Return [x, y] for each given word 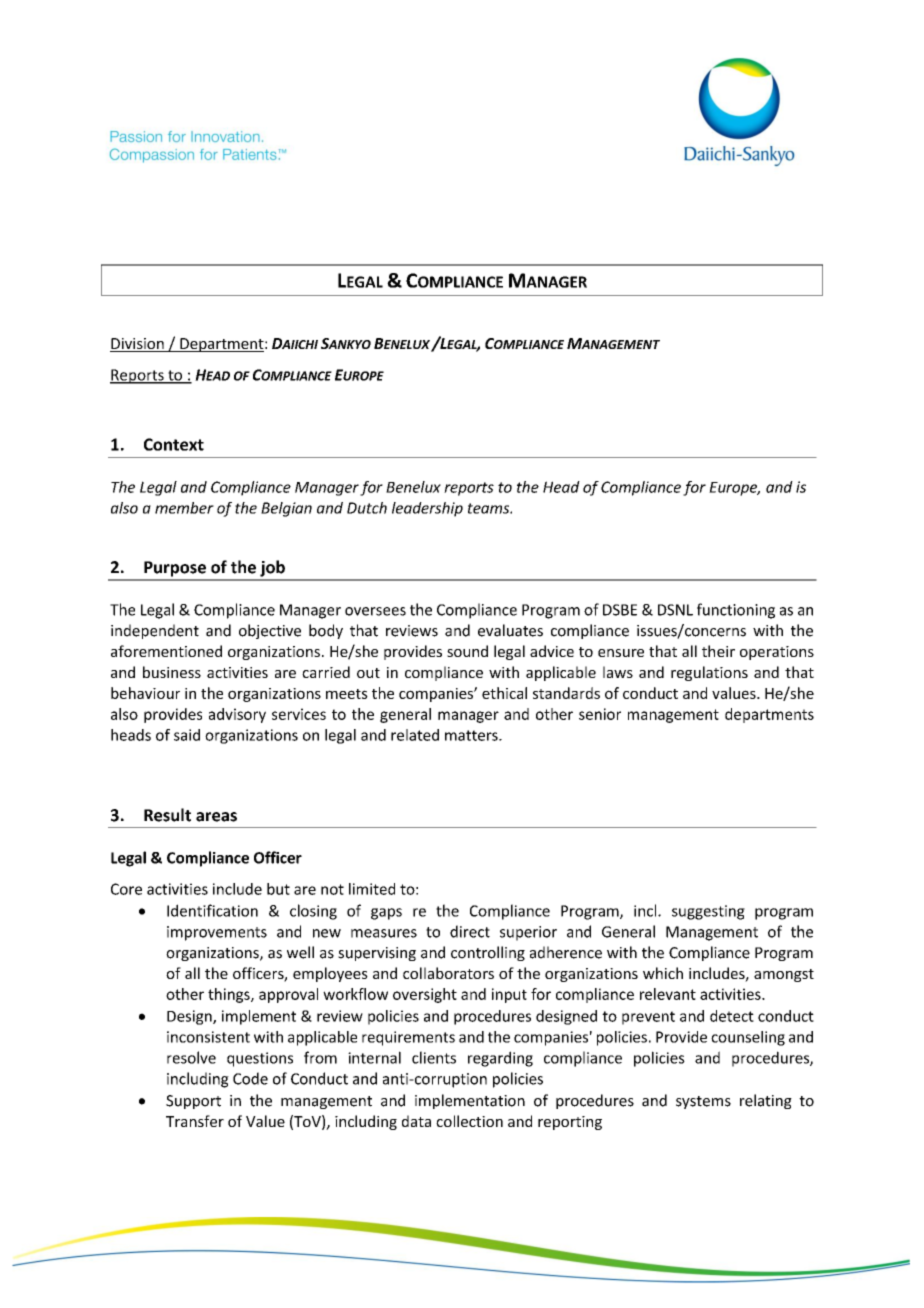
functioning [736, 611]
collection [469, 1121]
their [718, 651]
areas [216, 817]
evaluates [510, 630]
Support [193, 1102]
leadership [427, 509]
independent [155, 631]
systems [703, 1102]
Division [138, 345]
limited [372, 889]
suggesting [708, 912]
